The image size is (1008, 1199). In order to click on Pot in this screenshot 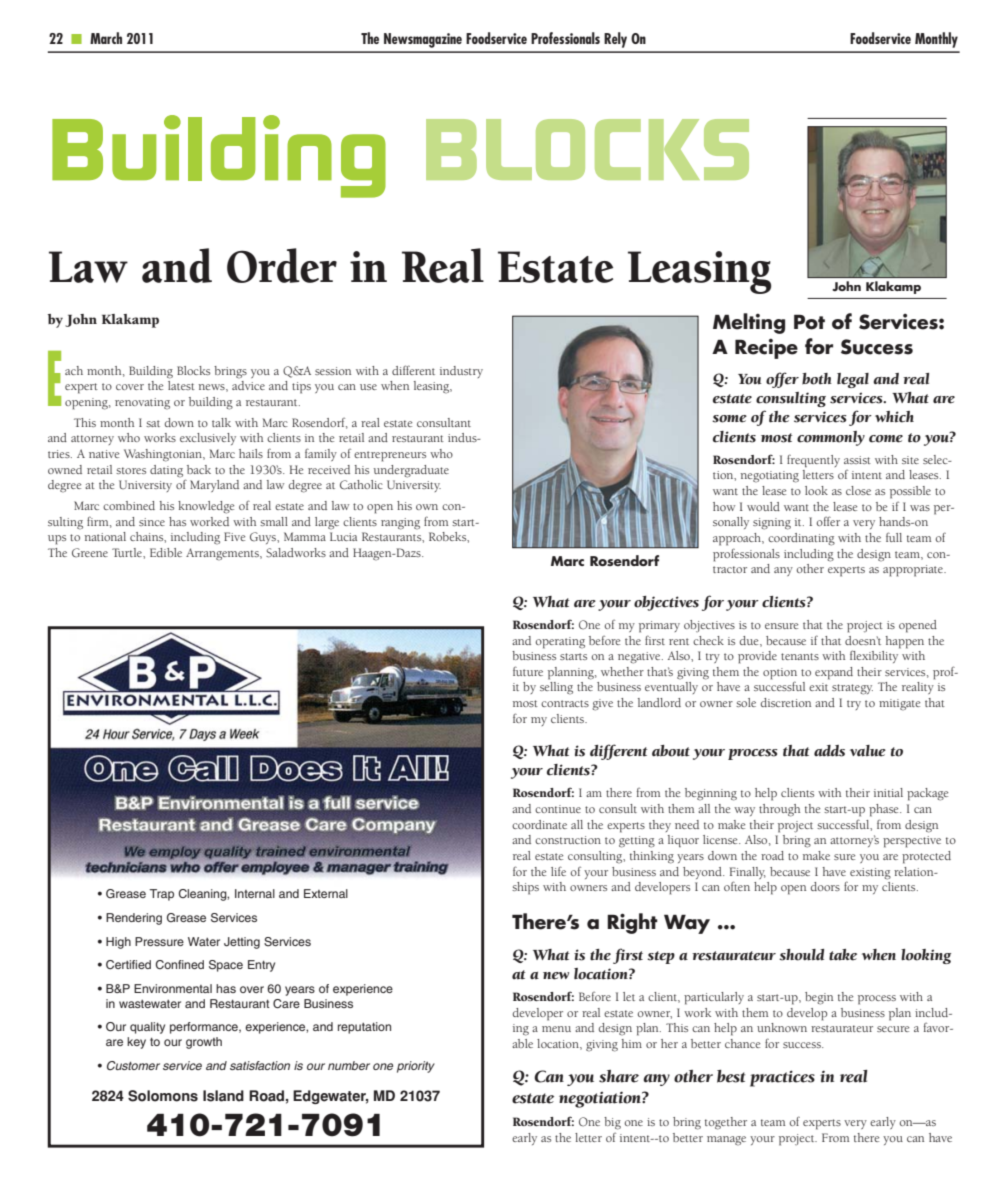, I will do `click(809, 322)`.
